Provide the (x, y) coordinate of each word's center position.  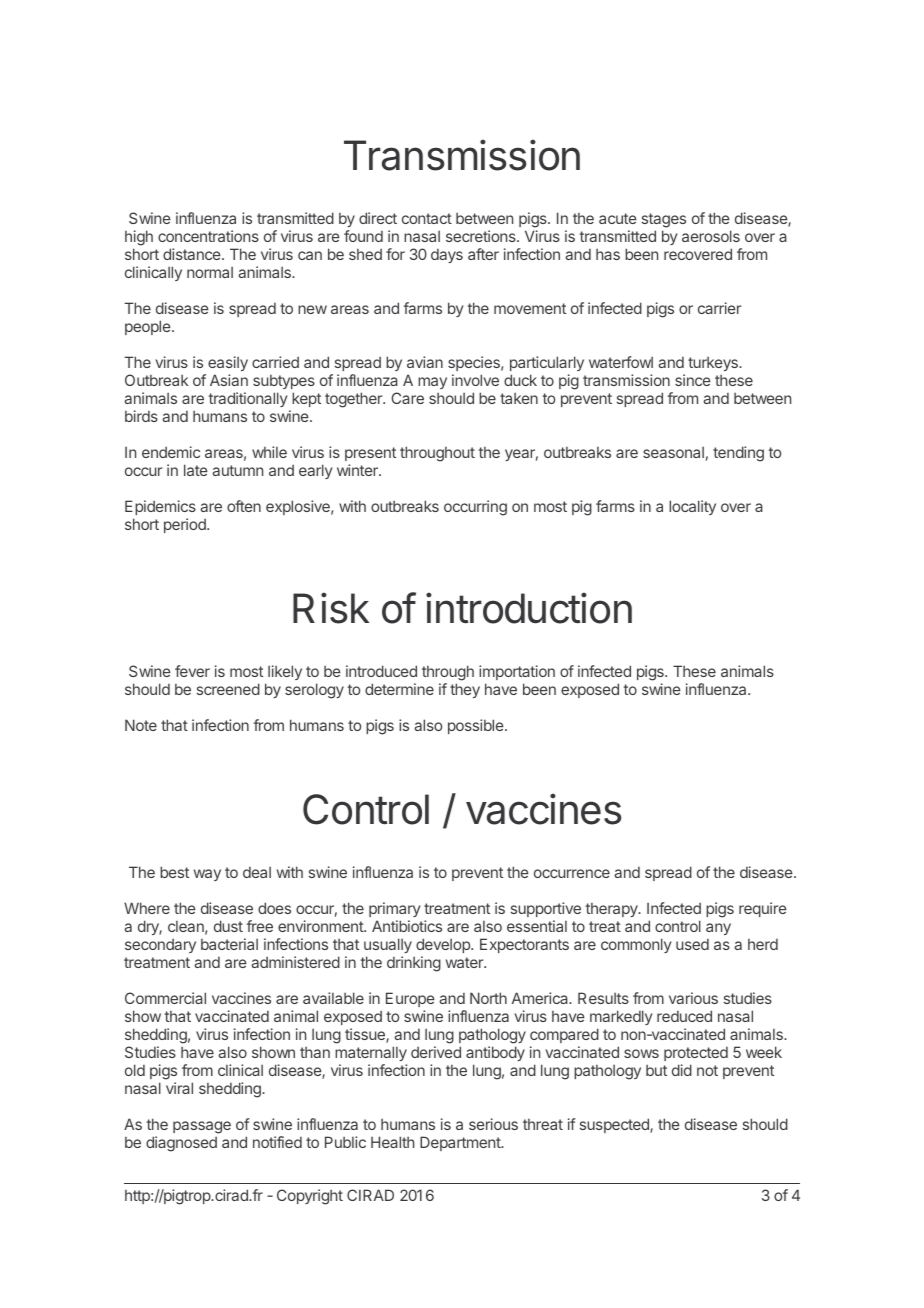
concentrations (208, 236)
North (488, 998)
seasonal (673, 452)
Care (407, 398)
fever (192, 671)
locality (692, 507)
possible (477, 726)
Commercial (165, 998)
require (763, 909)
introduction (529, 608)
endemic (171, 452)
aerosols (711, 236)
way (207, 875)
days (447, 256)
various (693, 998)
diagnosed (181, 1144)
